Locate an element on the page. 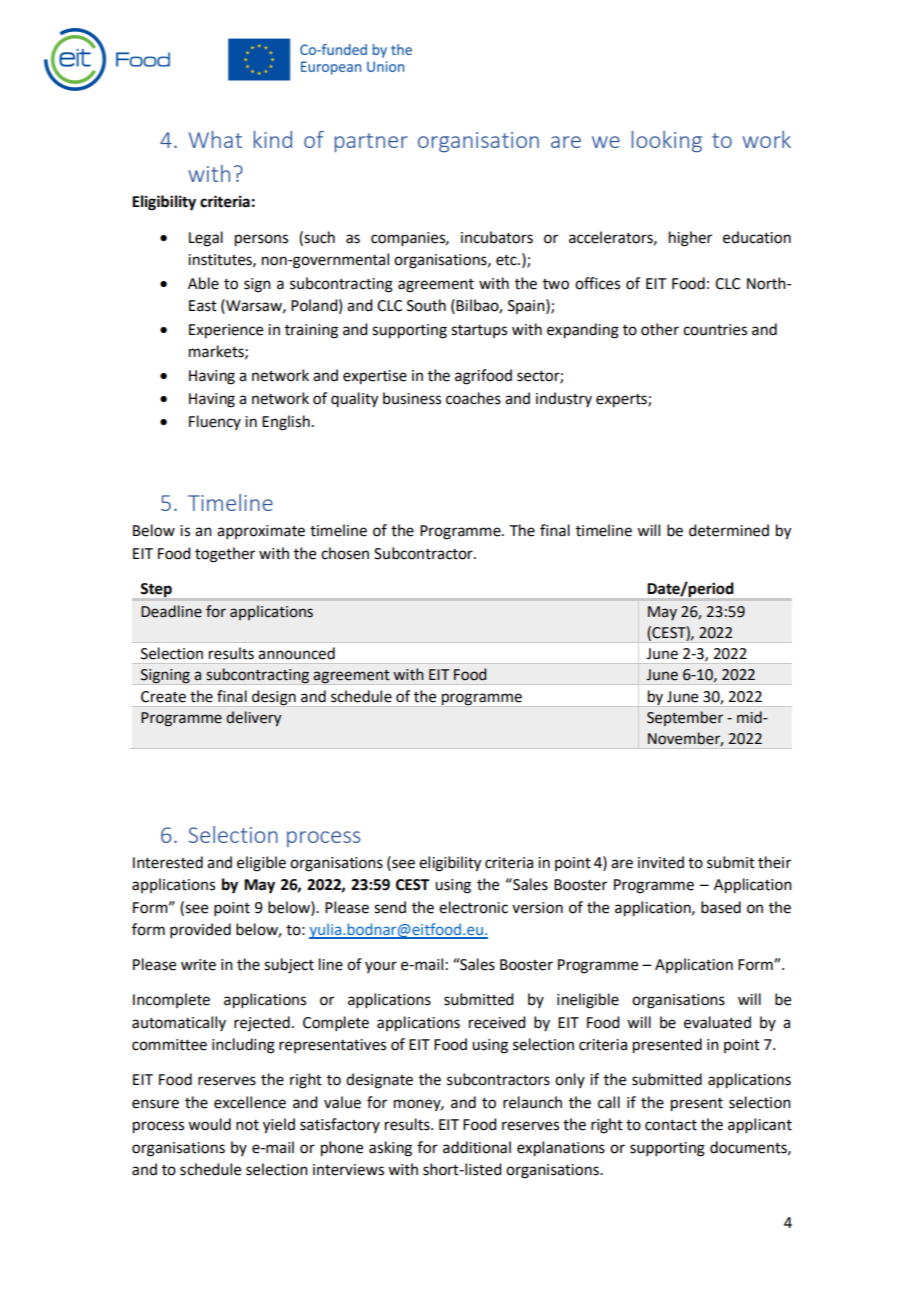  additional is located at coordinates (477, 1147).
